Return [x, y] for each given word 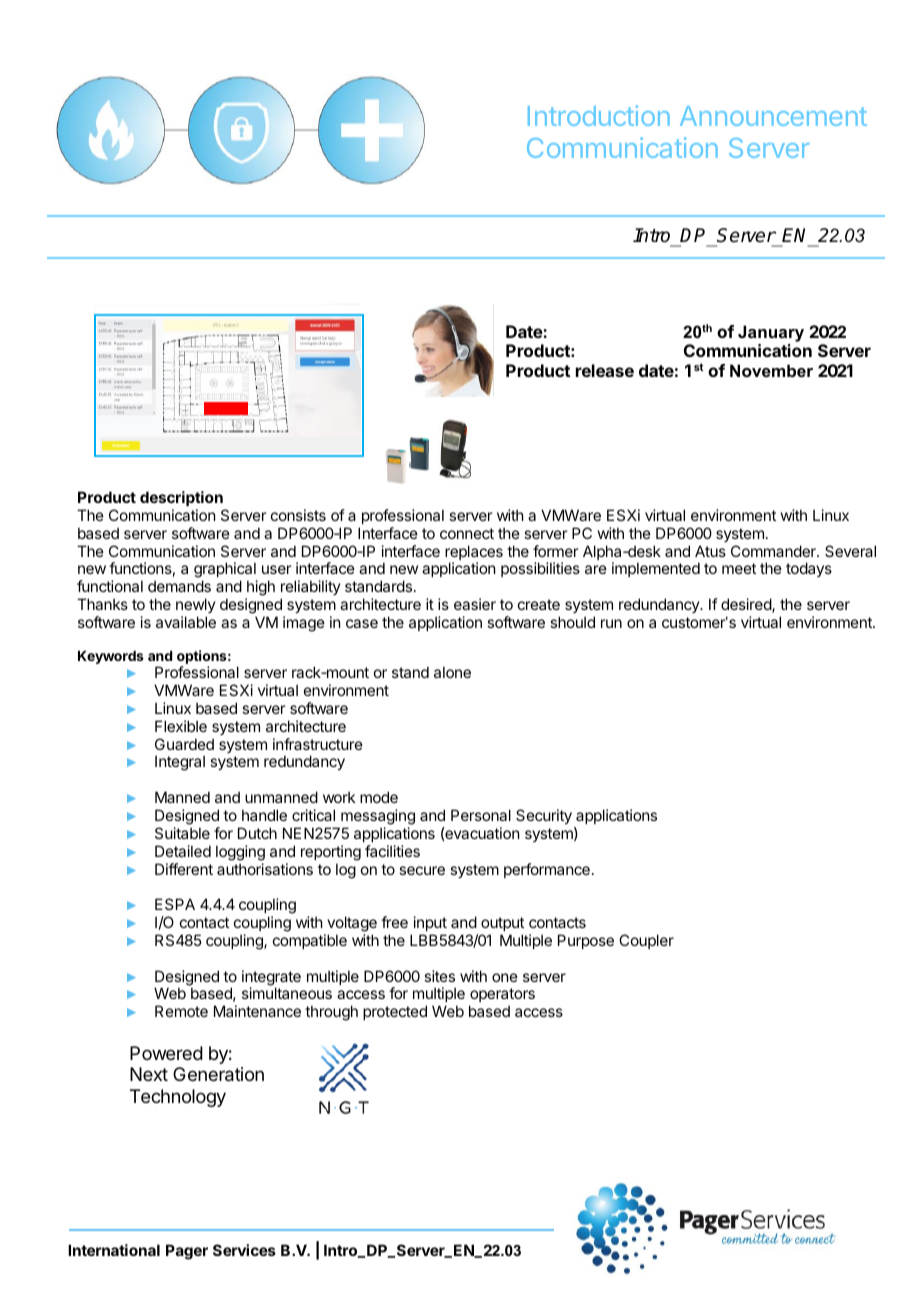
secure [422, 870]
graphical [225, 571]
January [771, 333]
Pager [187, 1252]
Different [184, 869]
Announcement [773, 116]
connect [467, 533]
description [181, 498]
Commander [774, 551]
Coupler [646, 941]
